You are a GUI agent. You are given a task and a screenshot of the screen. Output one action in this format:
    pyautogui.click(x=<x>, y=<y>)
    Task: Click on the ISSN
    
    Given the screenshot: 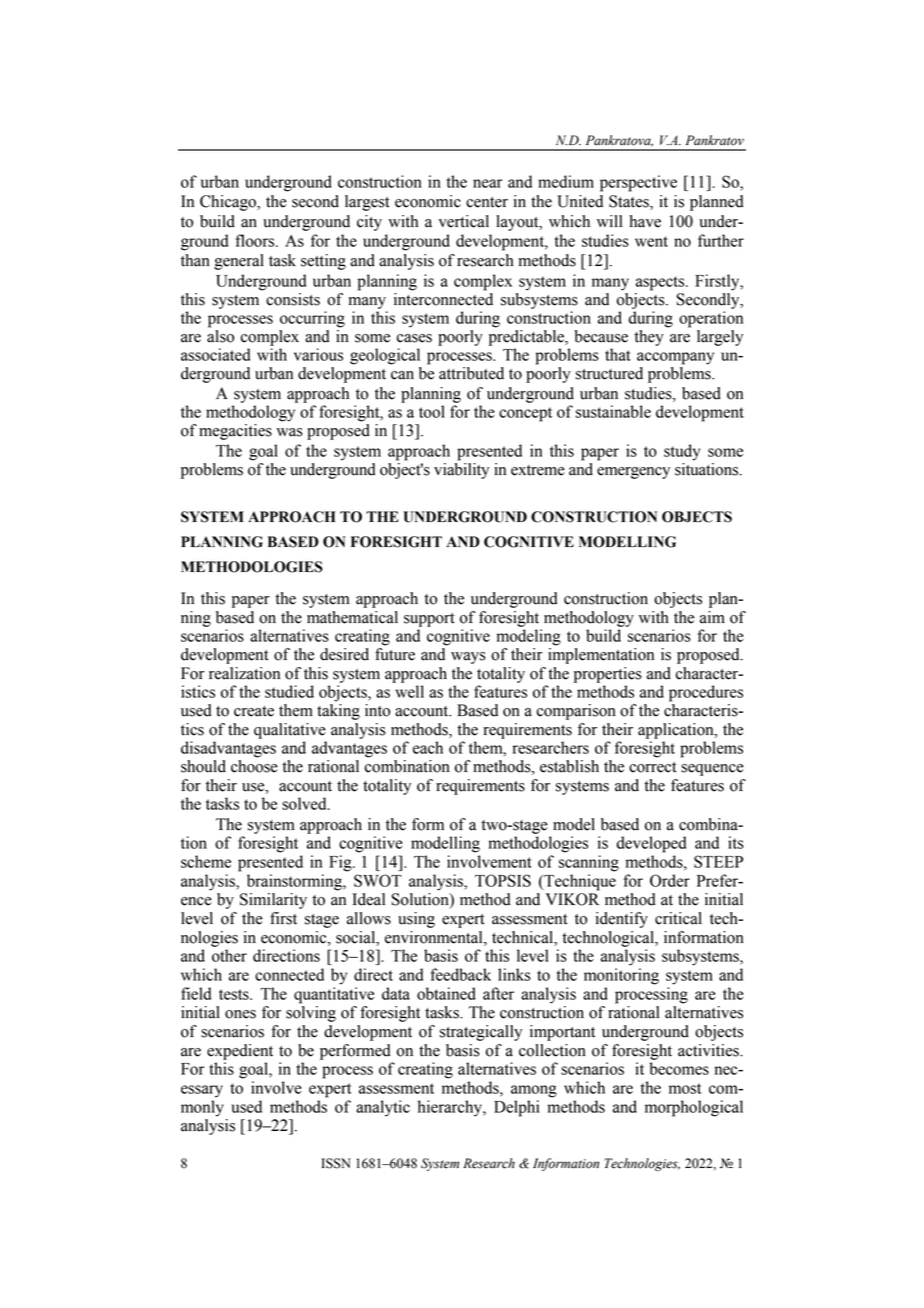 What is the action you would take?
    pyautogui.click(x=336, y=1163)
